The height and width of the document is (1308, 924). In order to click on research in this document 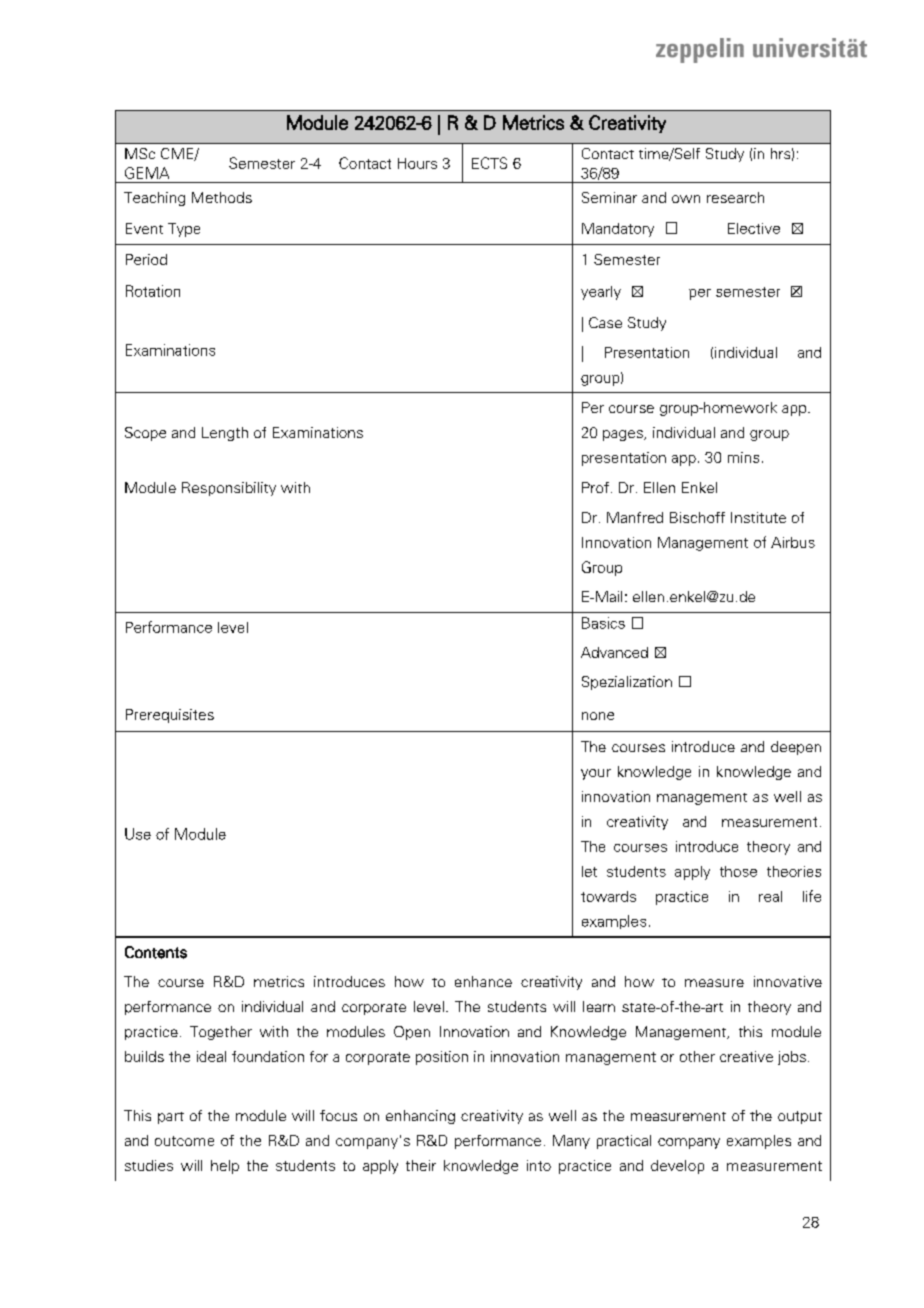, I will do `click(735, 197)`.
